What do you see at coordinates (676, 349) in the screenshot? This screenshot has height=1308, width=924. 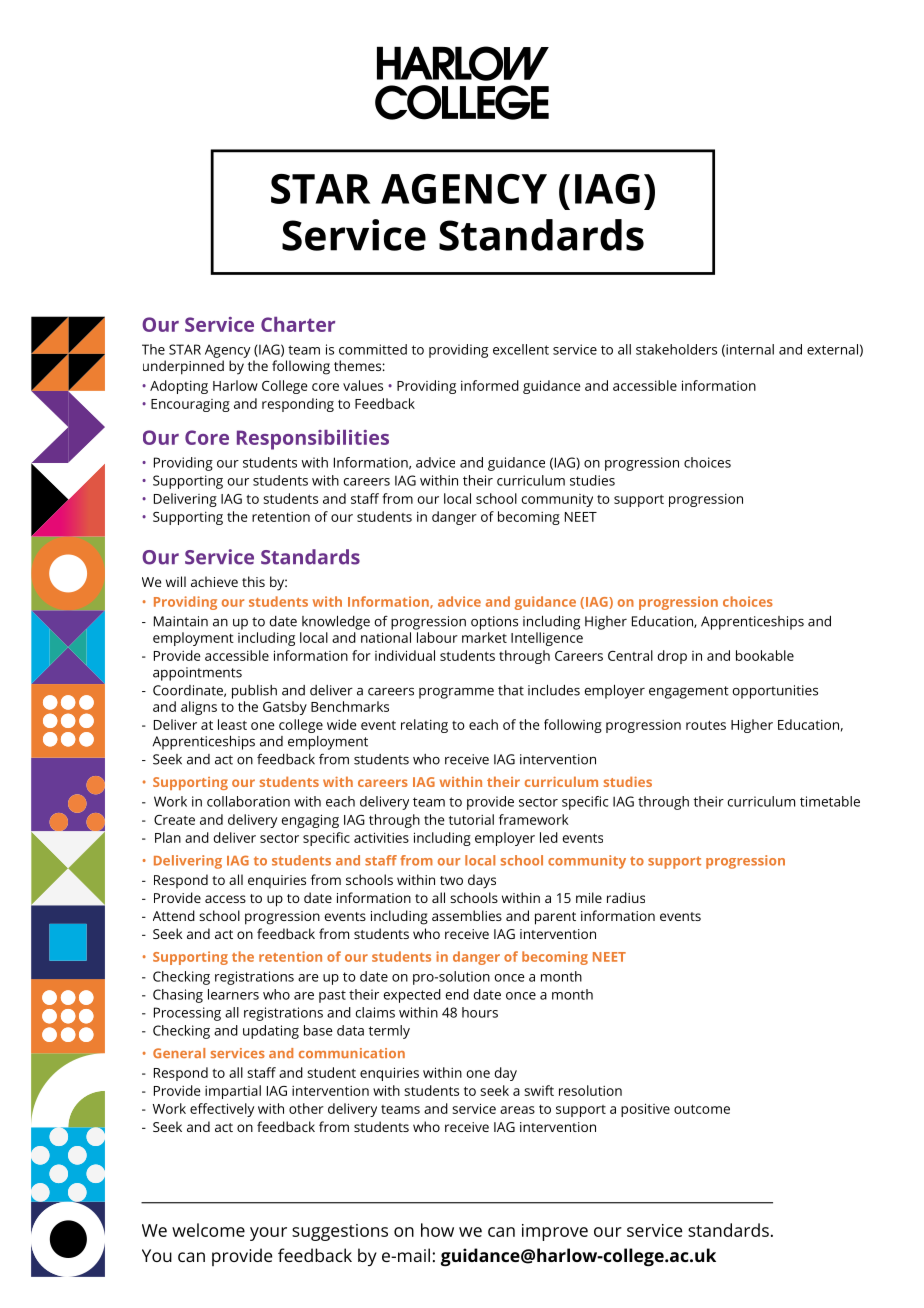 I see `stakeholders` at bounding box center [676, 349].
